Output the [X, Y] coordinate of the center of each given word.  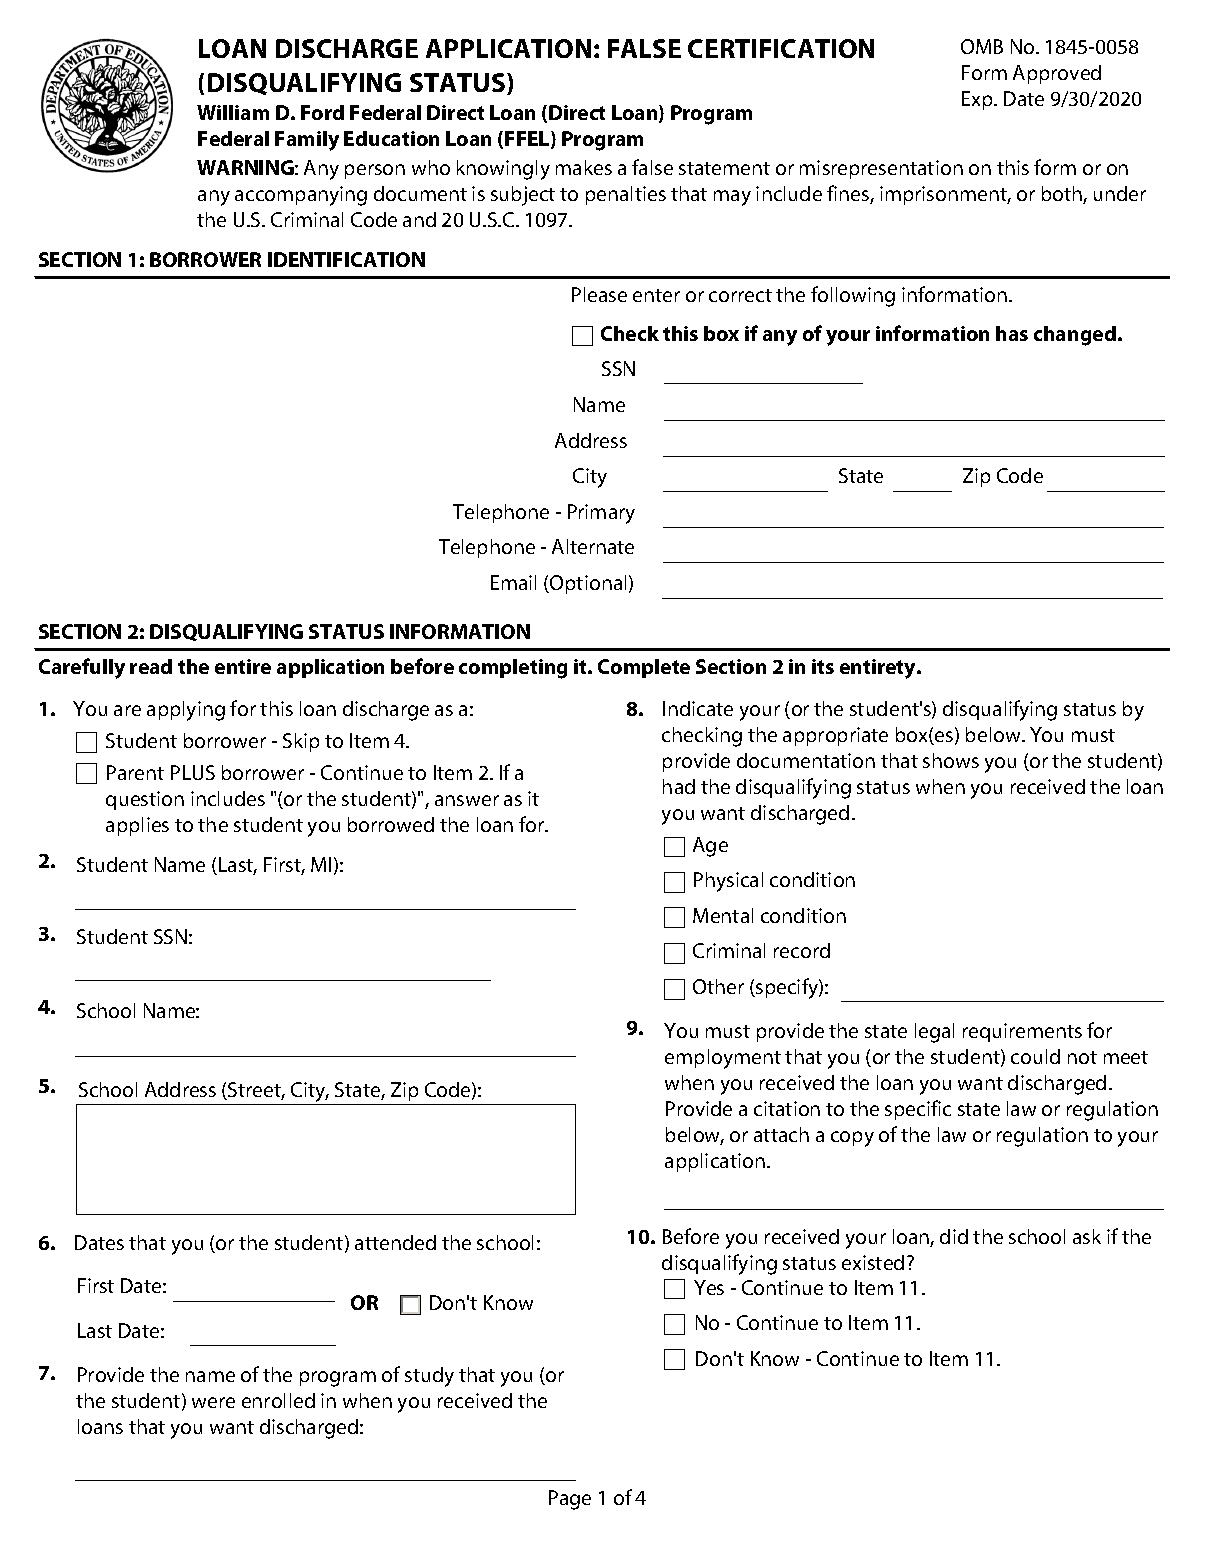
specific [918, 1110]
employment [723, 1059]
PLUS [193, 772]
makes [584, 167]
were [213, 1402]
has [1012, 333]
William [233, 112]
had [679, 786]
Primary [601, 514]
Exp [978, 100]
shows [951, 760]
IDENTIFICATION [346, 259]
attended [395, 1242]
